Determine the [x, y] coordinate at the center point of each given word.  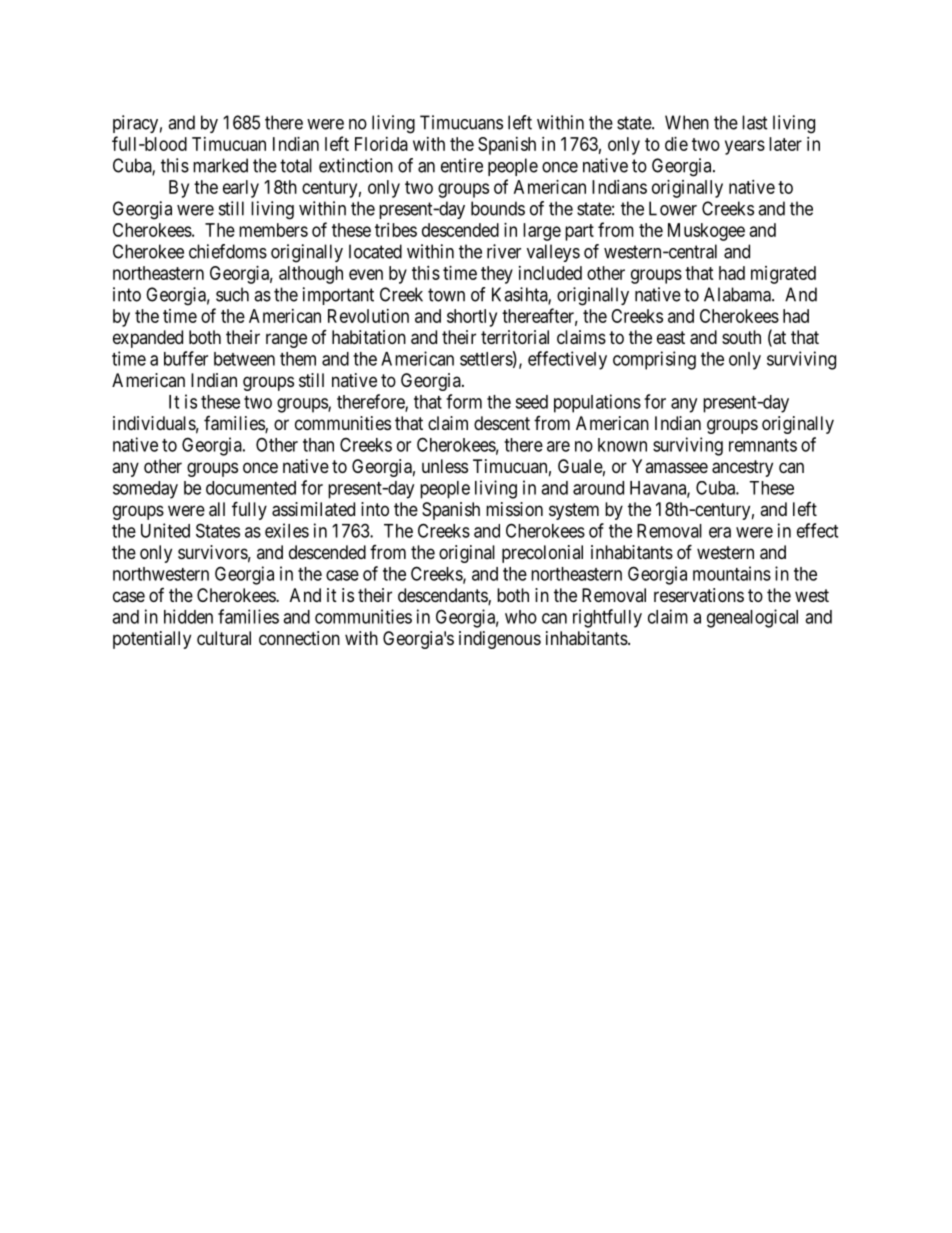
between [244, 359]
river [504, 251]
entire [462, 165]
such [232, 294]
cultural [224, 638]
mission [514, 509]
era [720, 532]
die [676, 144]
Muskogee [706, 232]
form [464, 401]
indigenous [500, 640]
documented [251, 488]
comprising [654, 360]
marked [220, 165]
